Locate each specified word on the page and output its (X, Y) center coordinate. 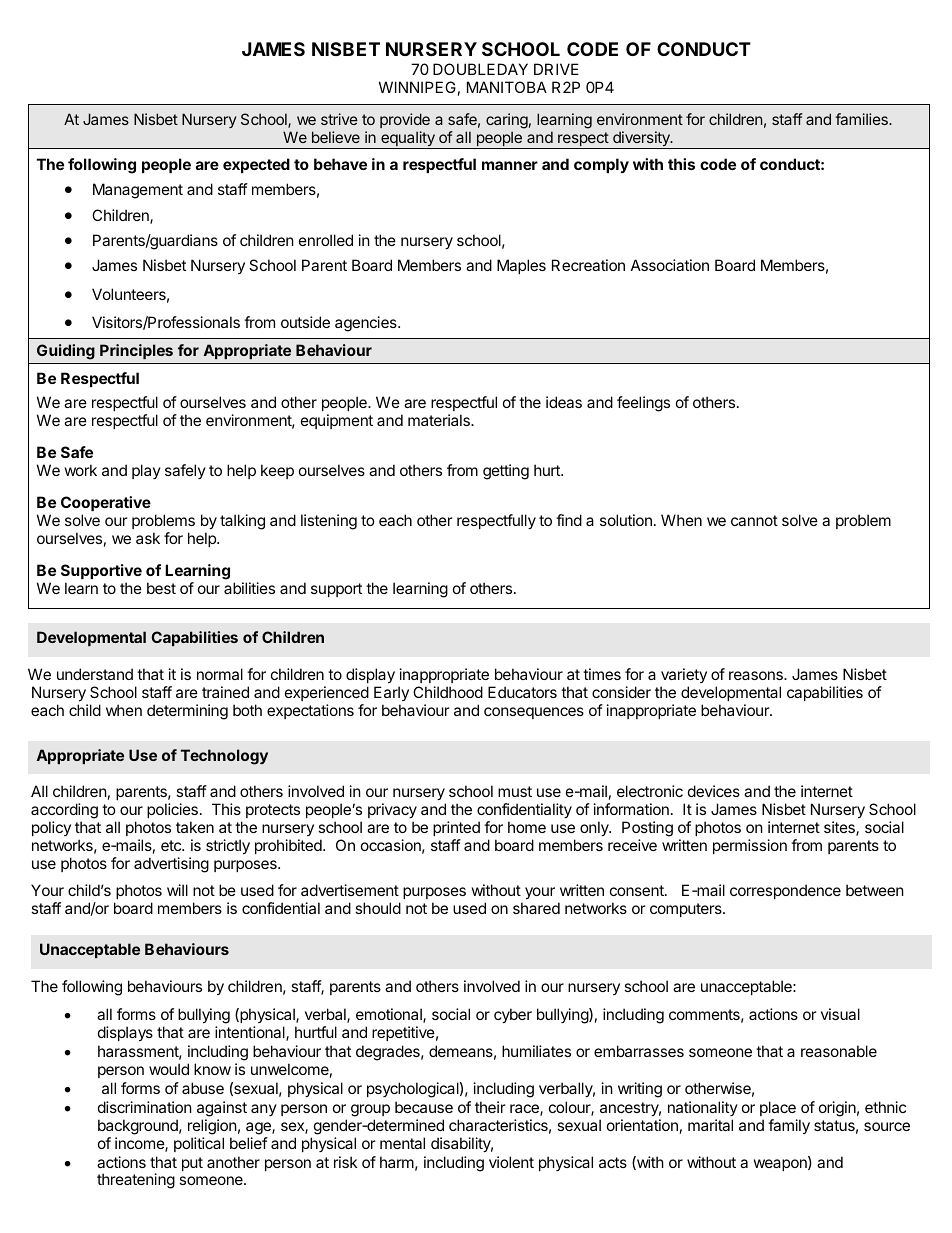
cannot (754, 520)
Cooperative (106, 503)
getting (506, 472)
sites (840, 828)
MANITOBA (507, 87)
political (199, 1144)
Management (138, 191)
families (862, 119)
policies (172, 810)
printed (456, 828)
